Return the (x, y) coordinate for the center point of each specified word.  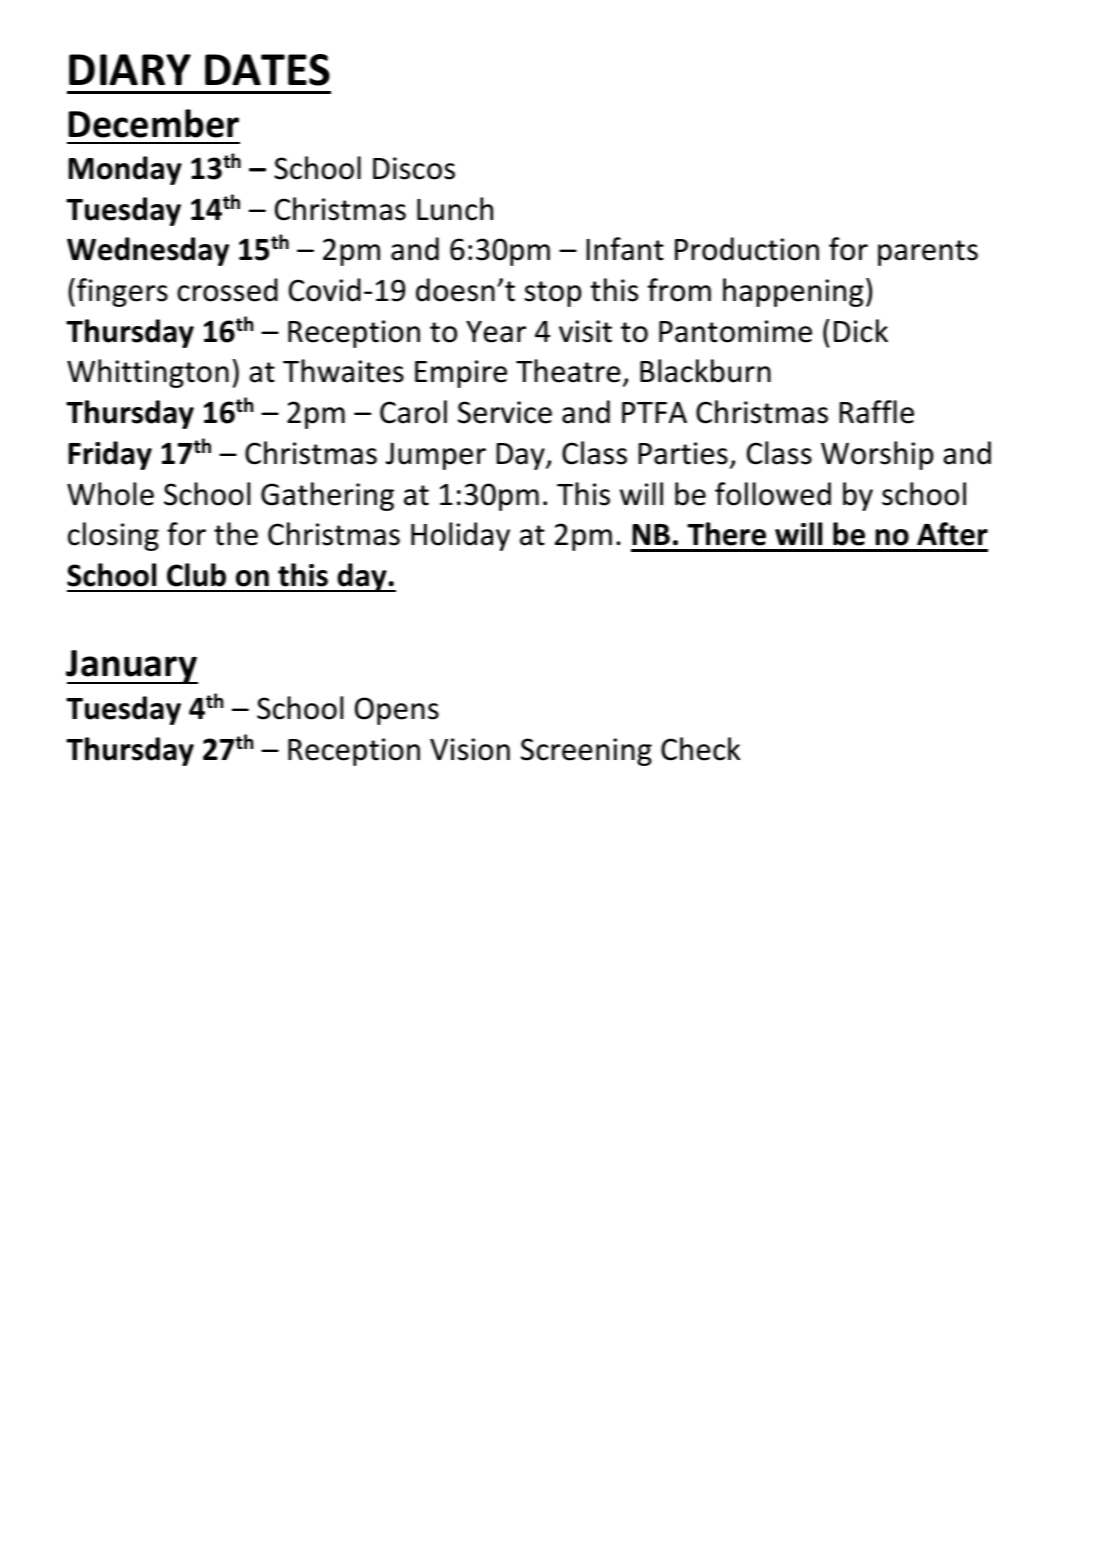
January (132, 667)
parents (928, 253)
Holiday (460, 536)
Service (505, 412)
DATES (267, 70)
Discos (414, 168)
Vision (470, 749)
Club (196, 575)
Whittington (148, 373)
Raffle (876, 412)
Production (747, 249)
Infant (625, 249)
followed (773, 494)
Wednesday (148, 251)
